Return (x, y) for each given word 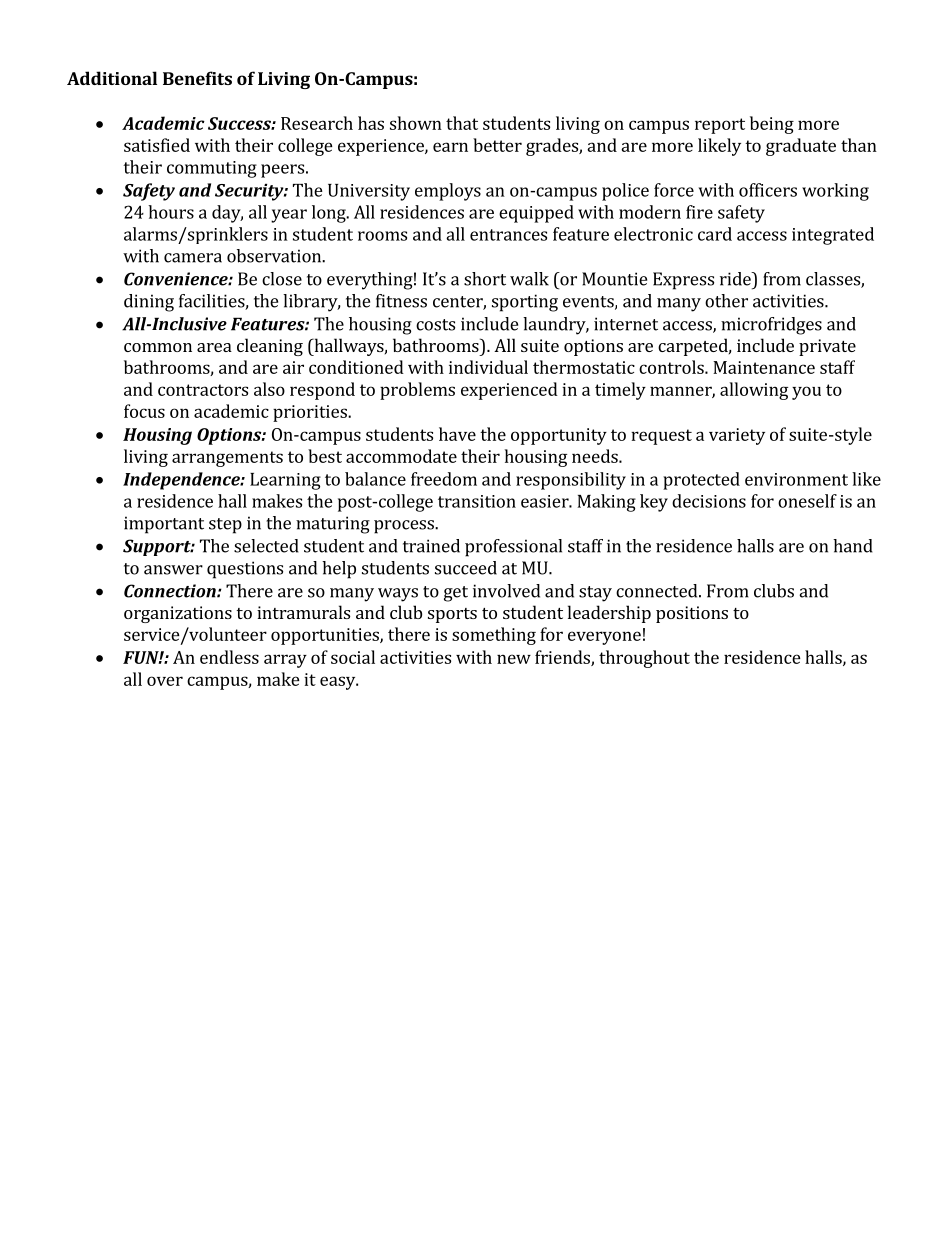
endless (229, 657)
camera (193, 258)
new (514, 659)
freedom (444, 479)
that (462, 123)
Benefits (197, 78)
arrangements (227, 459)
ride (736, 279)
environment (796, 479)
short (485, 279)
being (772, 125)
